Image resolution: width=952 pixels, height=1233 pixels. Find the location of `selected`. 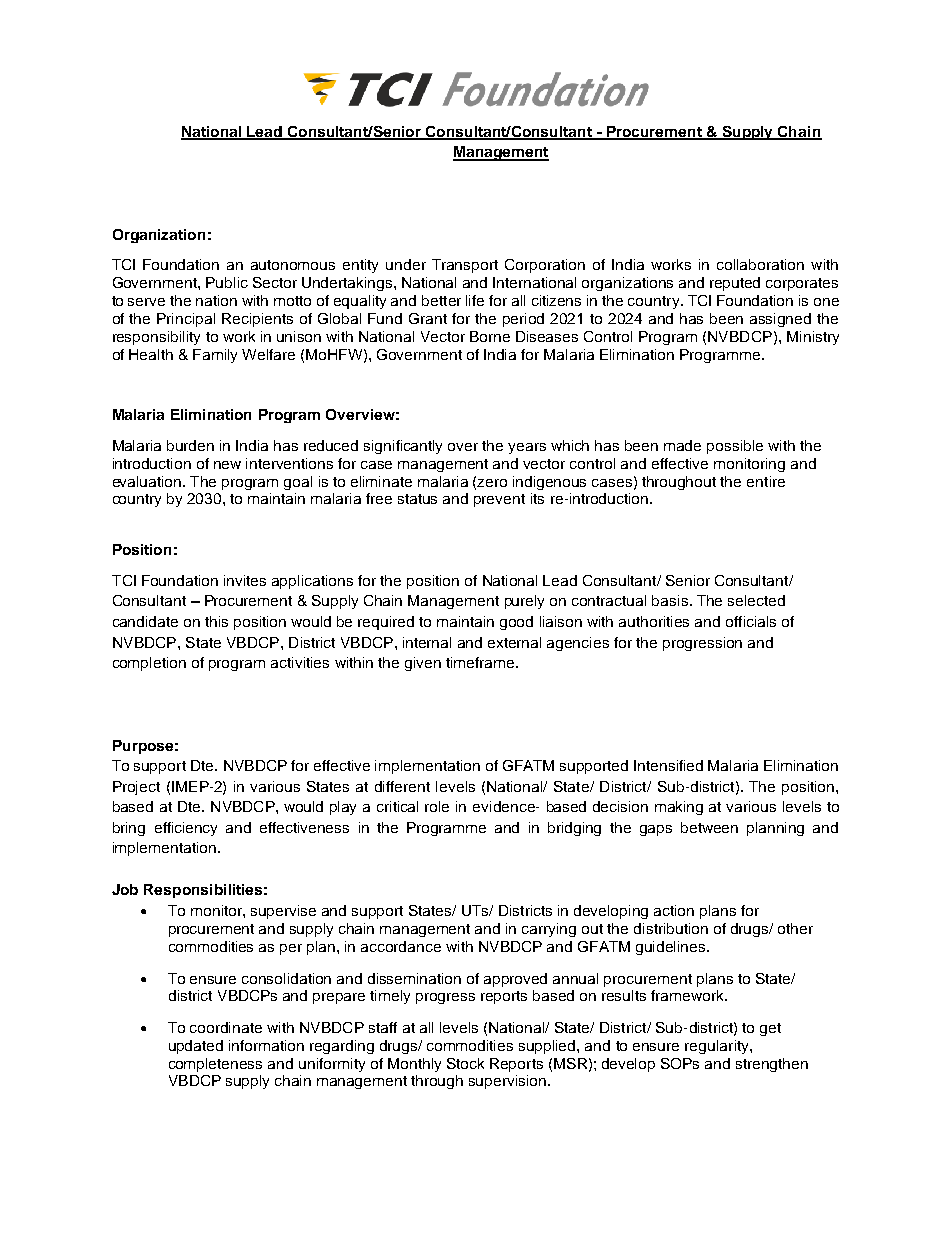

selected is located at coordinates (756, 600).
